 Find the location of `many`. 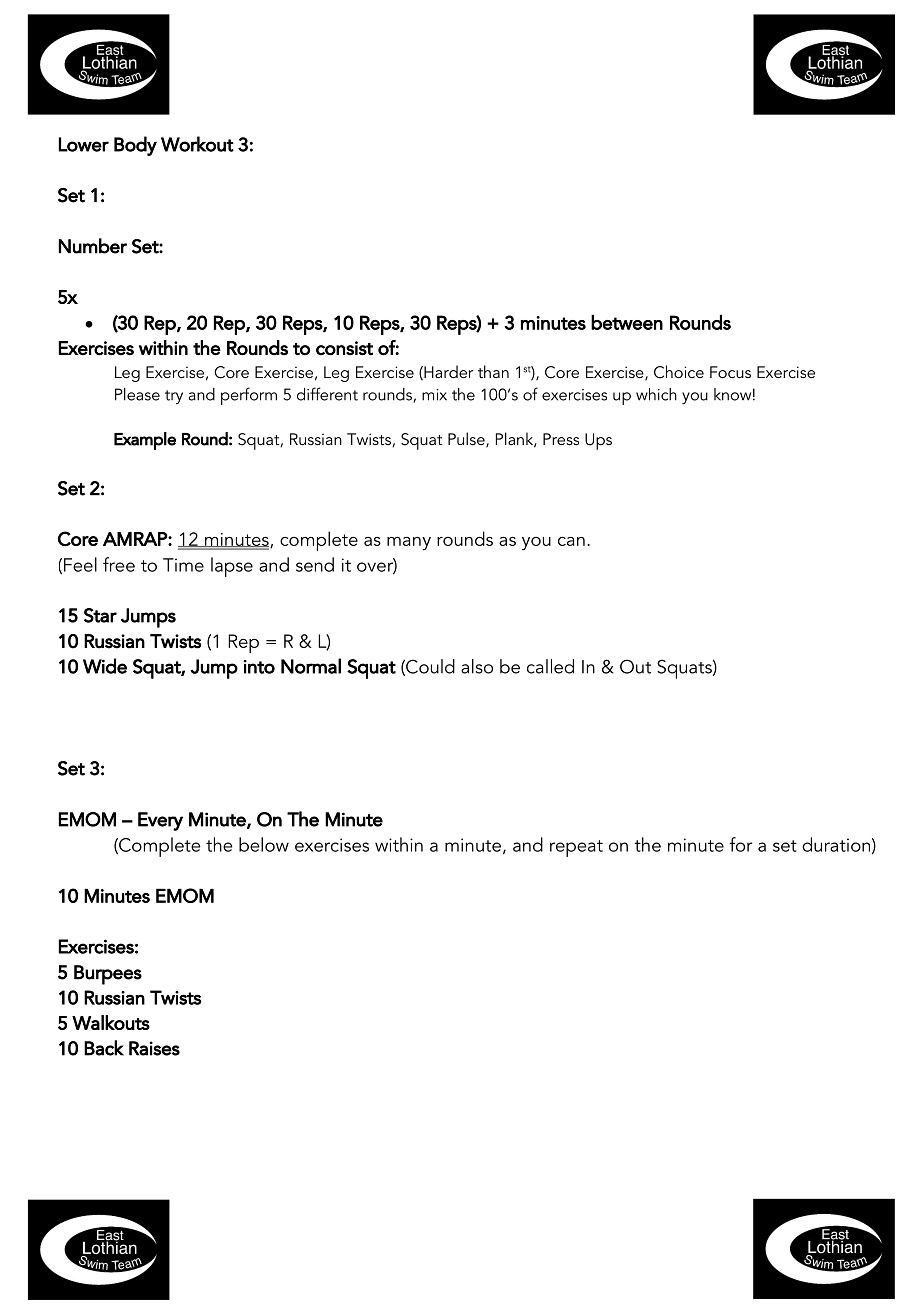

many is located at coordinates (409, 544).
